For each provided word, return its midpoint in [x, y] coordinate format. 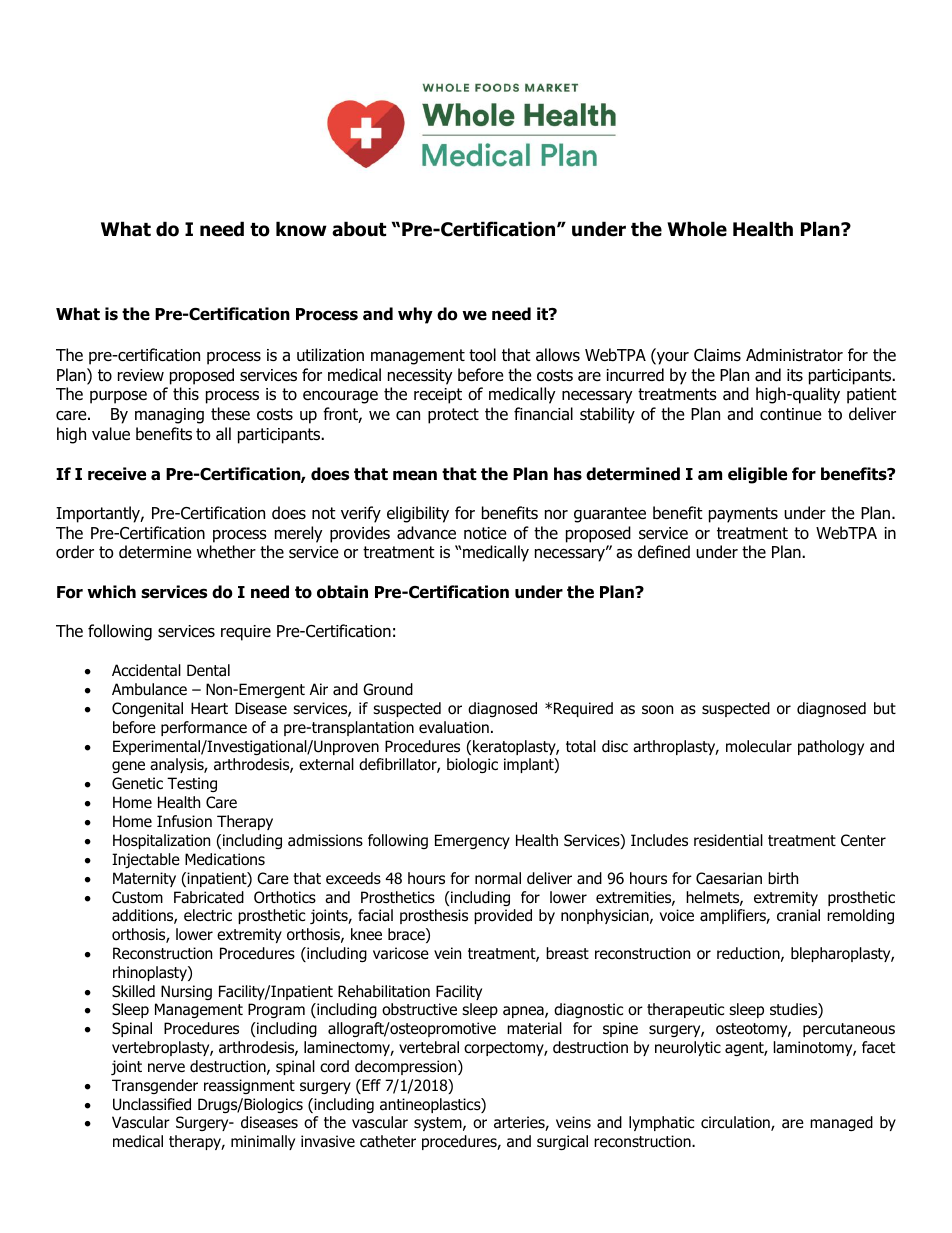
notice [485, 533]
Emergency [472, 841]
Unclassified [152, 1104]
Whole [697, 229]
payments [743, 515]
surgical [562, 1142]
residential [728, 840]
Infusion [184, 821]
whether [226, 551]
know [301, 229]
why [415, 315]
